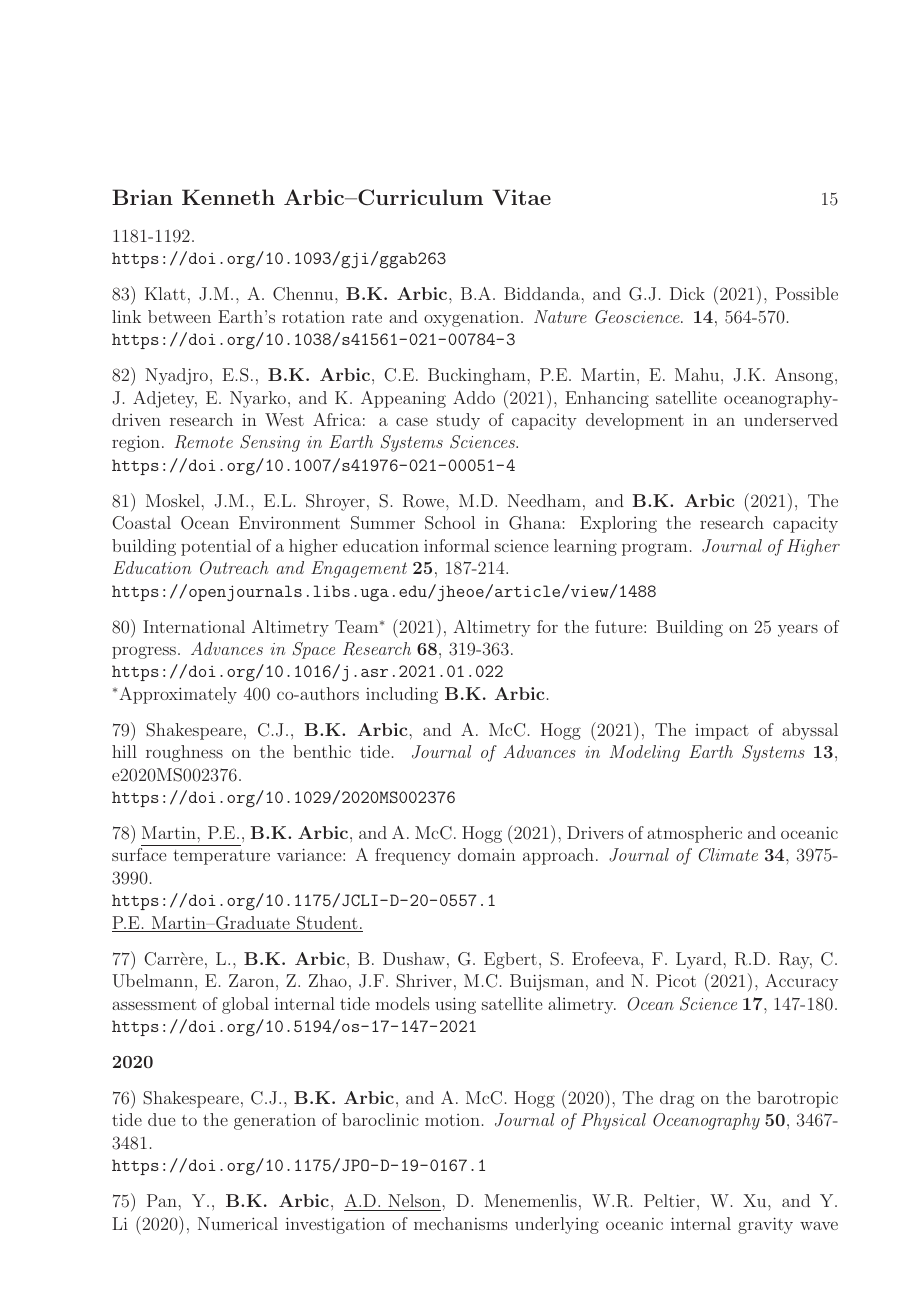 The width and height of the screenshot is (924, 1308). Describe the element at coordinates (487, 854) in the screenshot. I see `domain` at that location.
